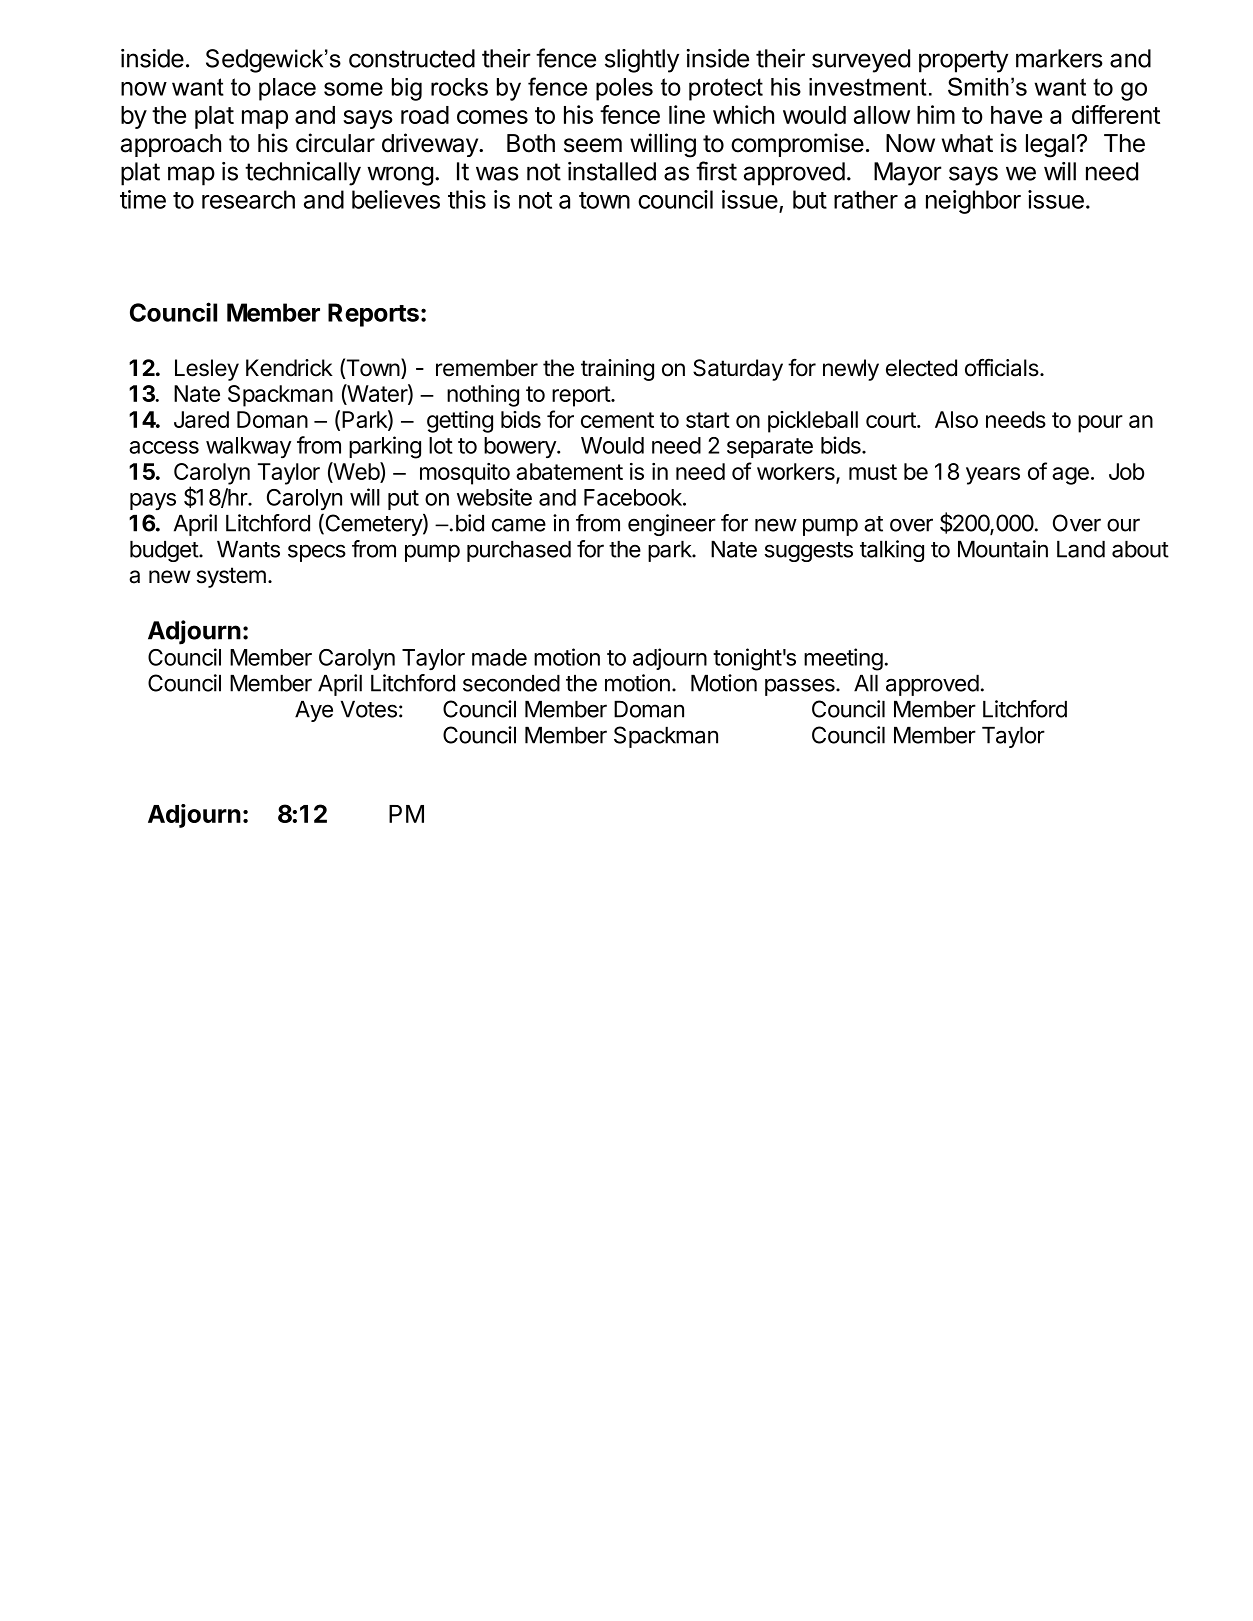 This screenshot has height=1621, width=1253. I want to click on engineer, so click(672, 525).
